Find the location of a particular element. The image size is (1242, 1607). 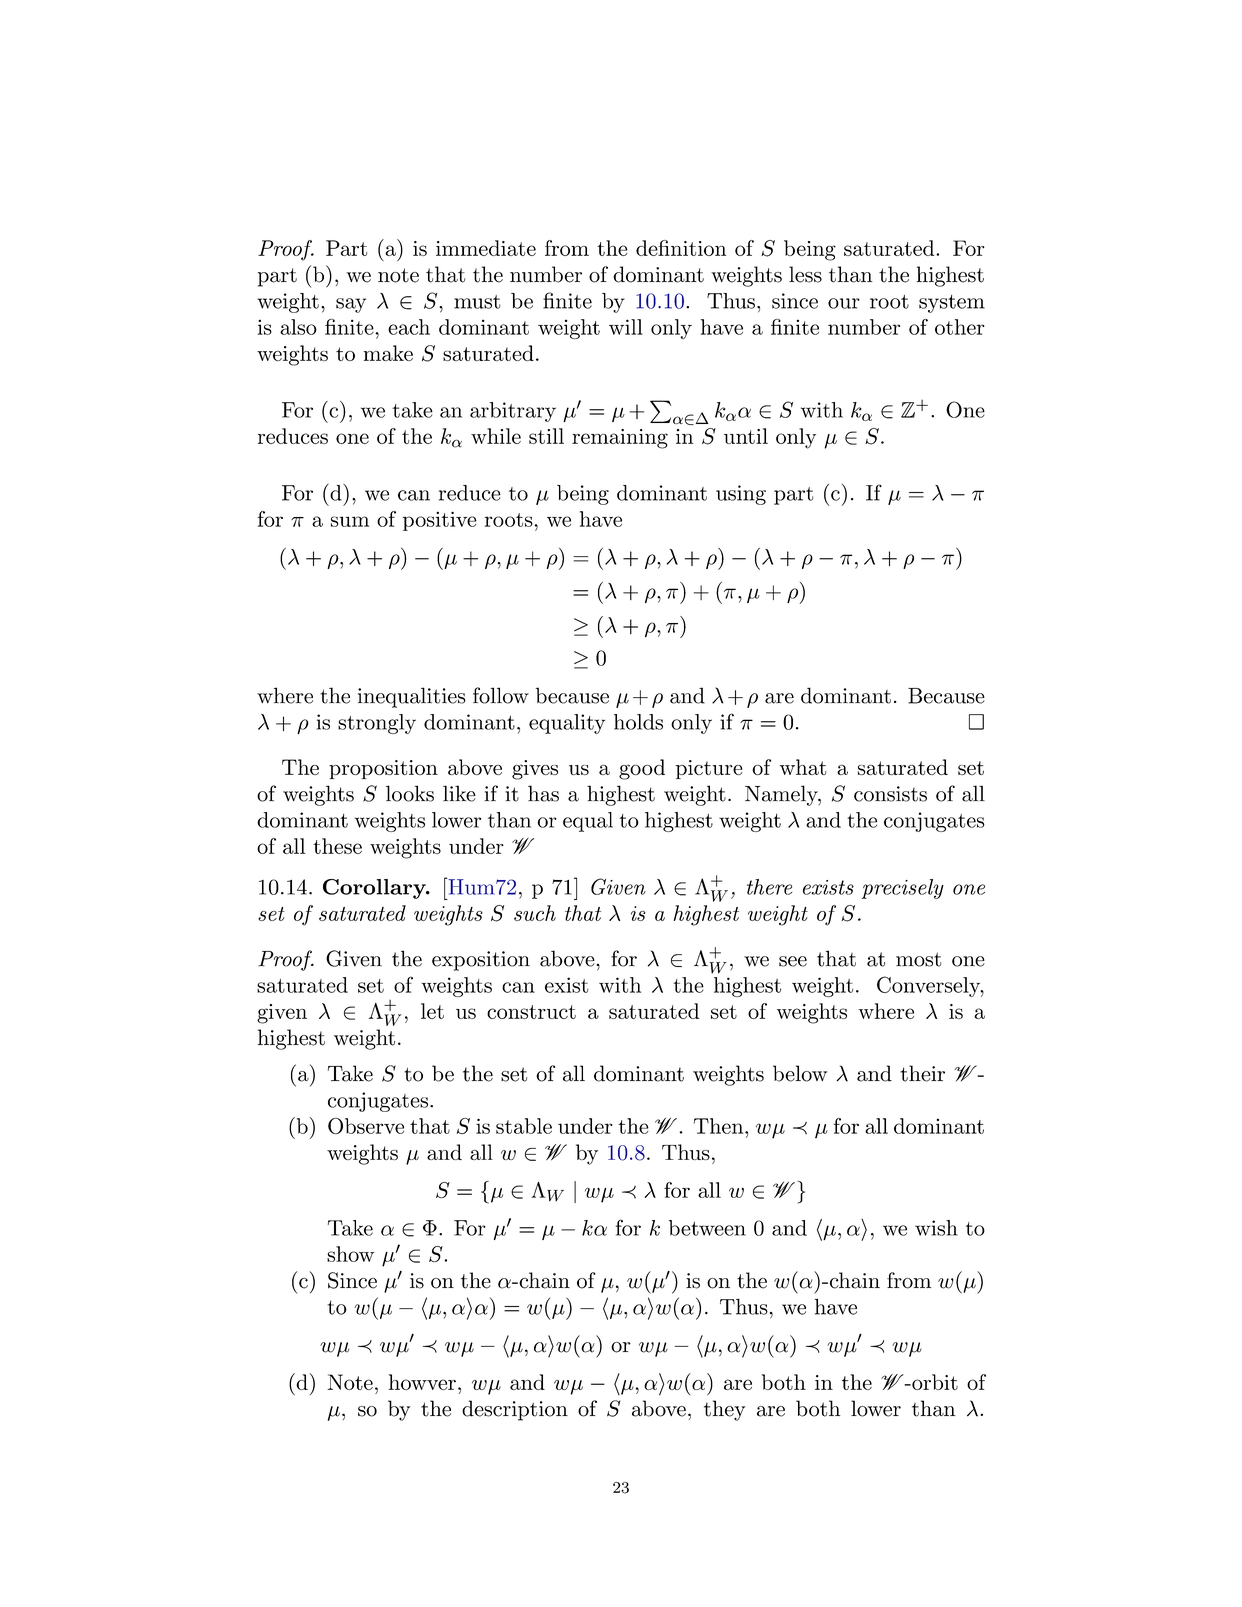

using is located at coordinates (741, 495).
